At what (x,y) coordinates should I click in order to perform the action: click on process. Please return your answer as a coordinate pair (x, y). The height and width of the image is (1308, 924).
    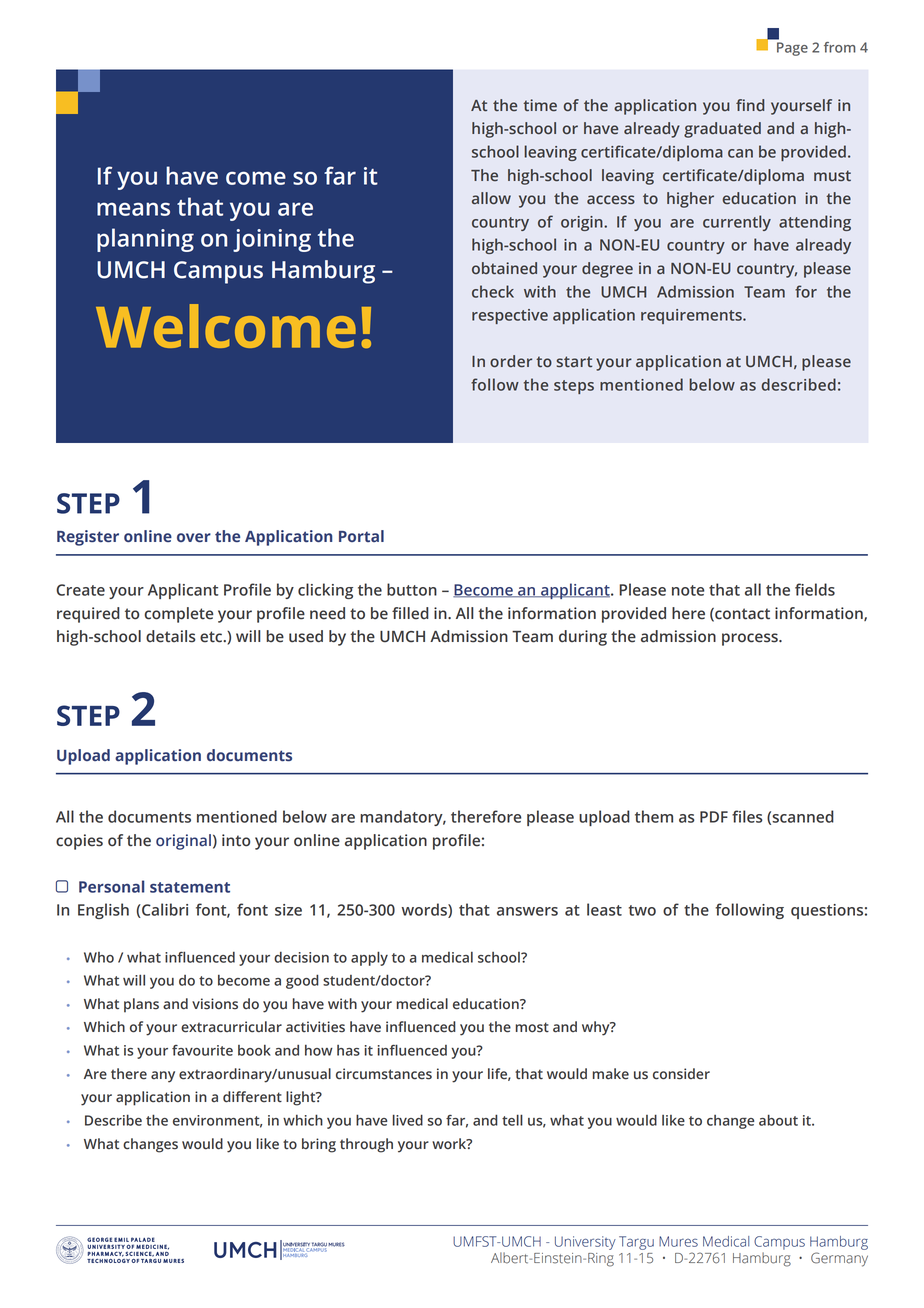
    Looking at the image, I should click on (751, 639).
